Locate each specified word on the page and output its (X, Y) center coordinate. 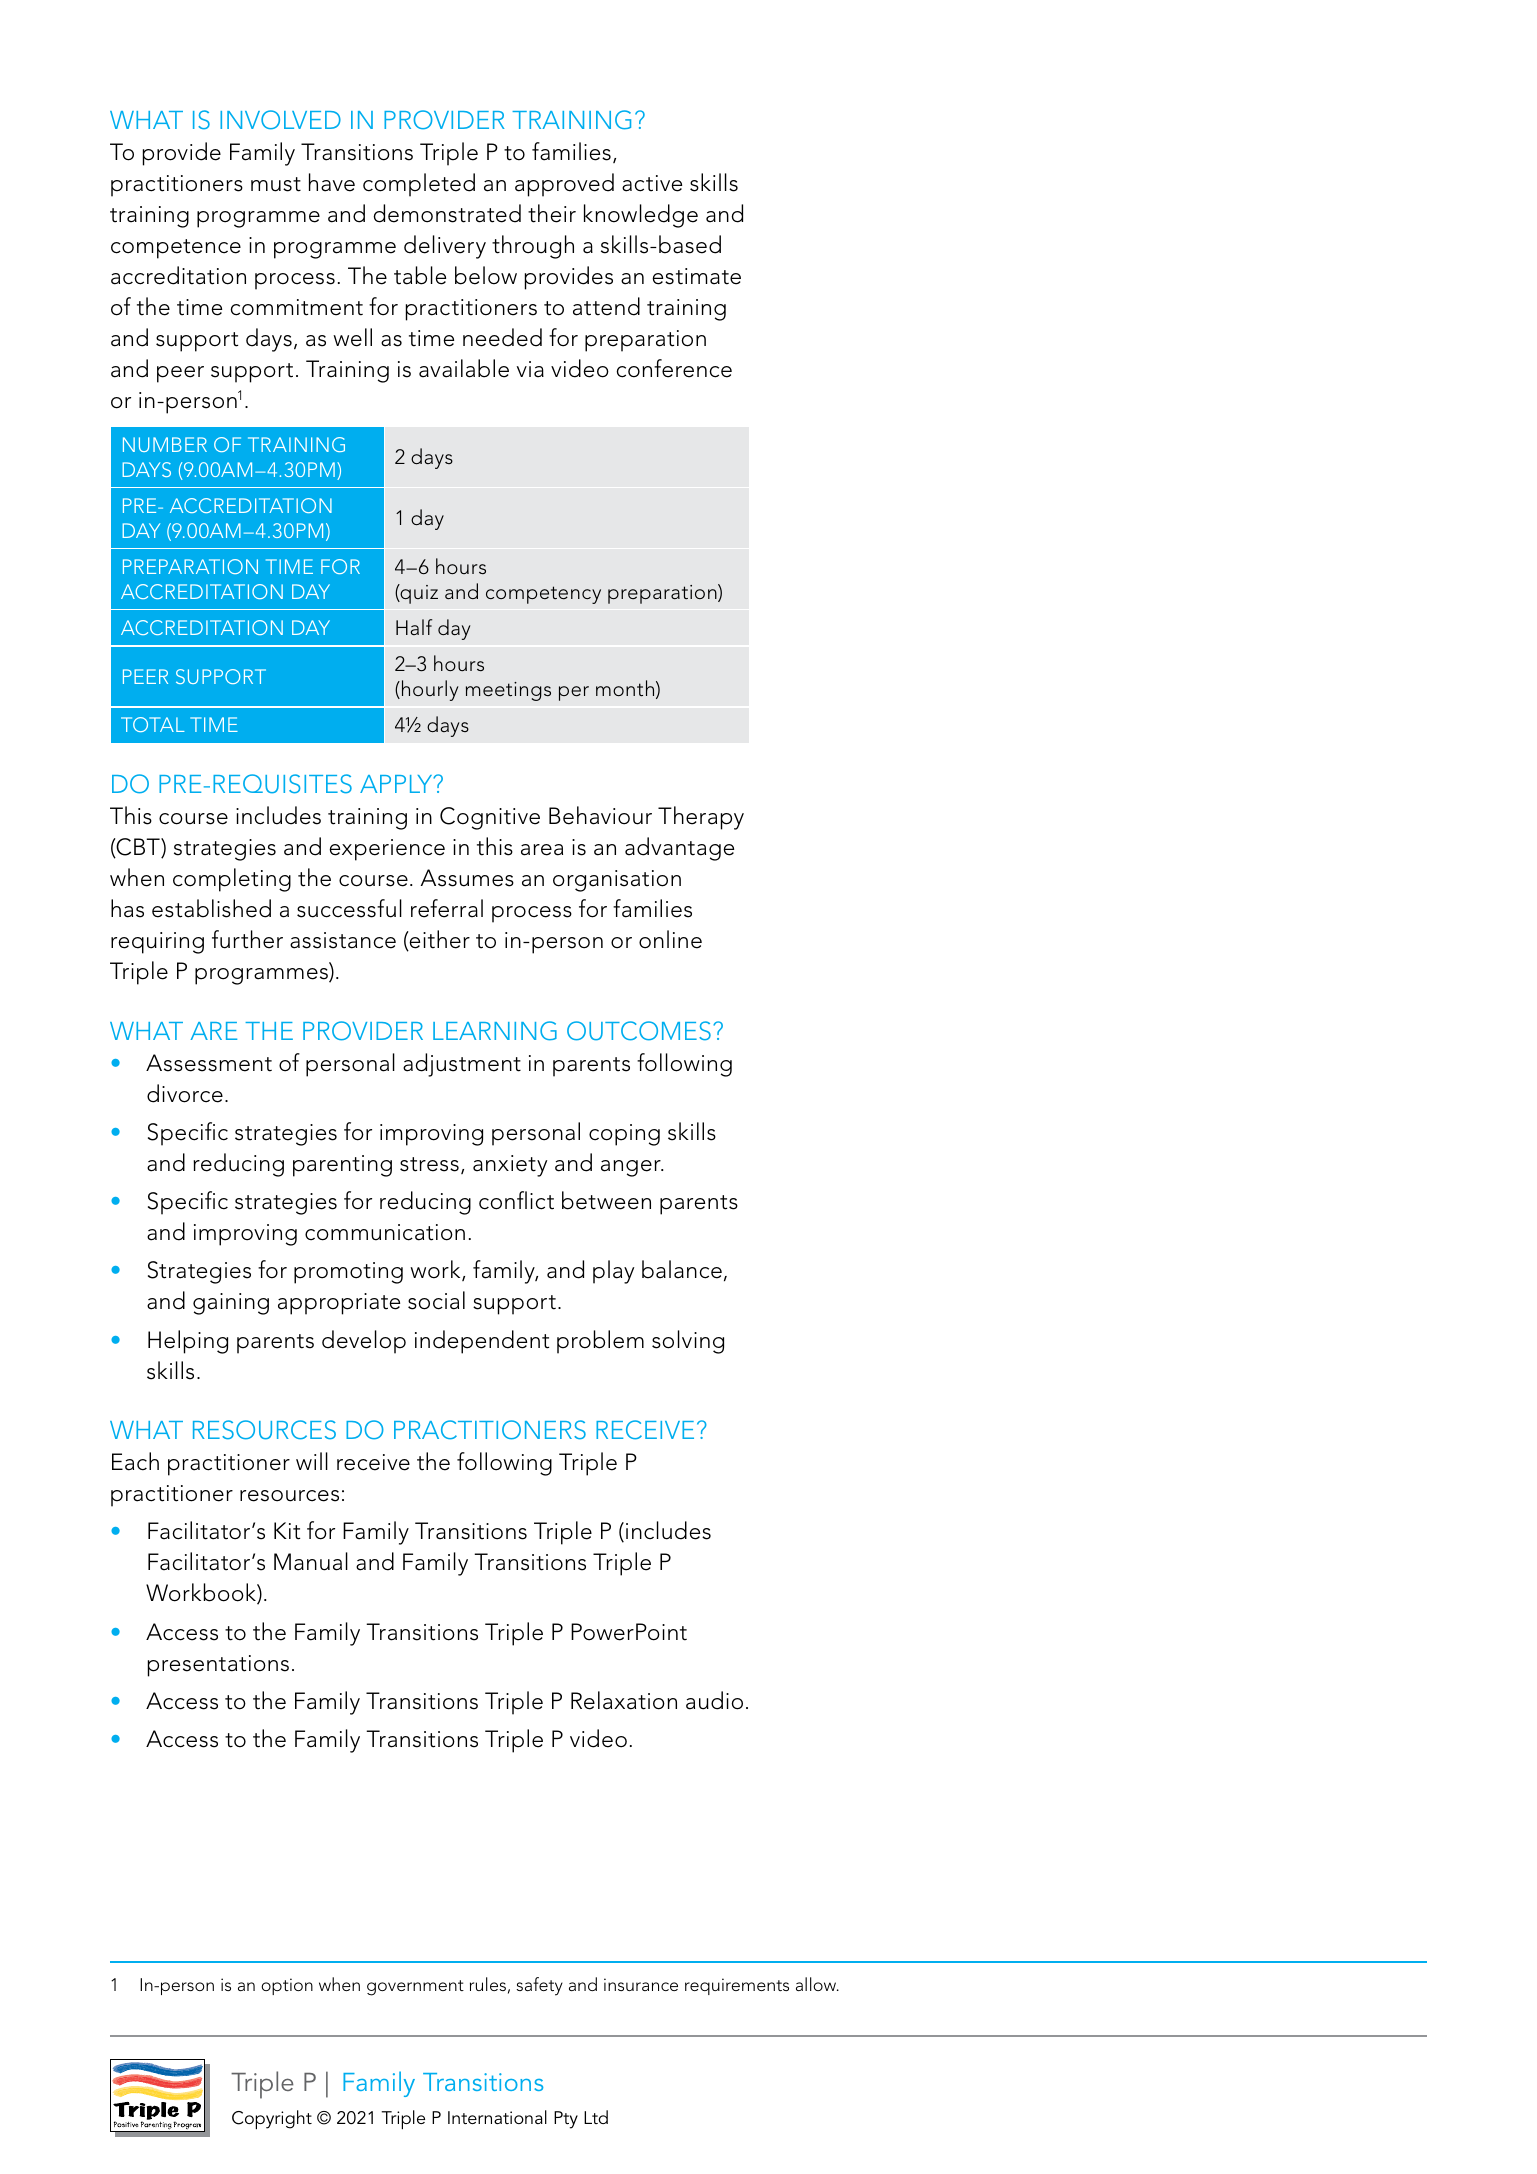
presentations (218, 1666)
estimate (696, 276)
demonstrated (447, 213)
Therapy (701, 818)
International (497, 2117)
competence (176, 249)
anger (632, 1168)
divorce (185, 1093)
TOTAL (153, 724)
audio (714, 1700)
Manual (311, 1561)
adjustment (462, 1065)
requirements (737, 1986)
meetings (508, 691)
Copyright (272, 2120)
